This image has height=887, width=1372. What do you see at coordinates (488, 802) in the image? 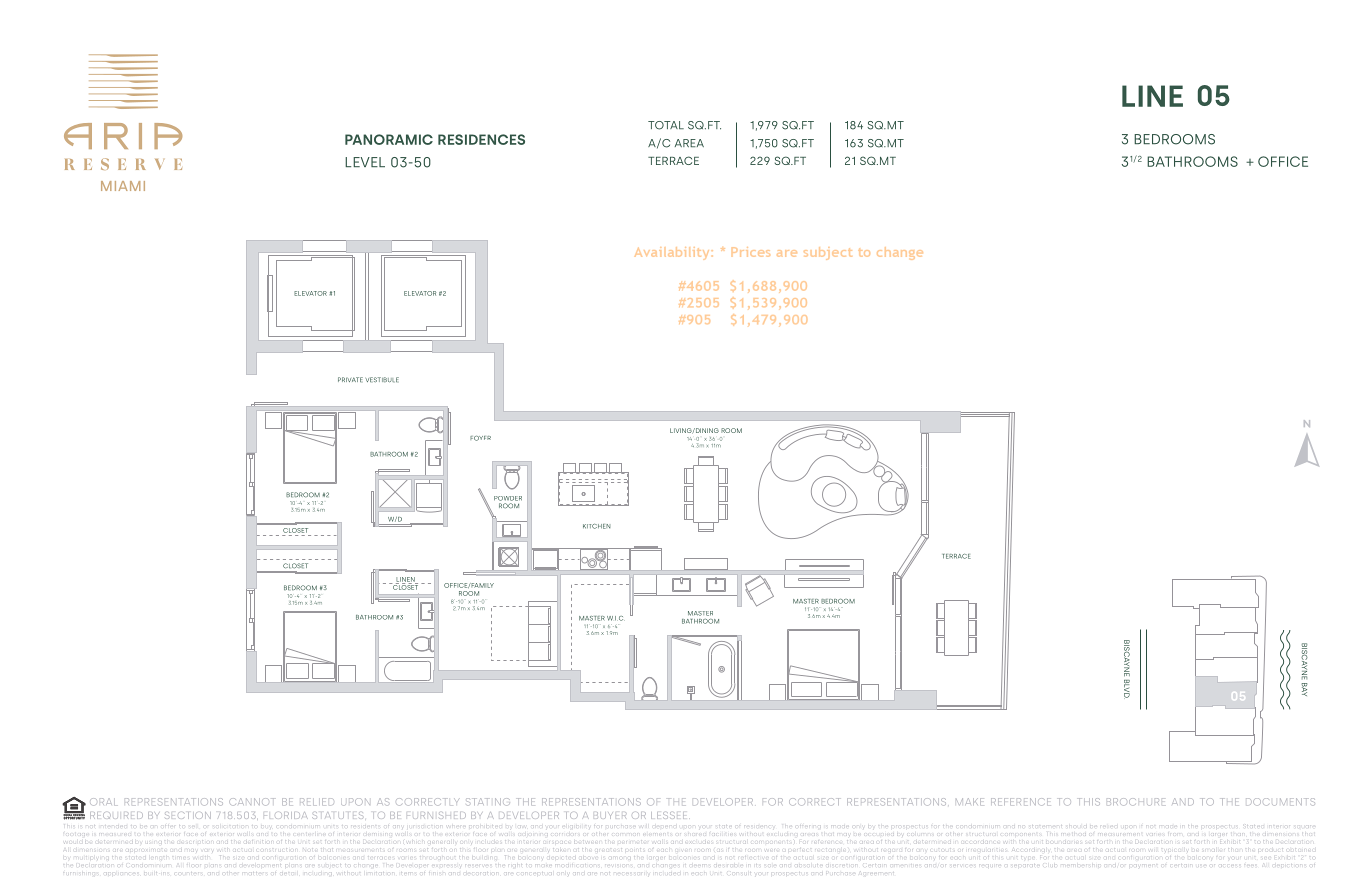
I see `STATING` at bounding box center [488, 802].
